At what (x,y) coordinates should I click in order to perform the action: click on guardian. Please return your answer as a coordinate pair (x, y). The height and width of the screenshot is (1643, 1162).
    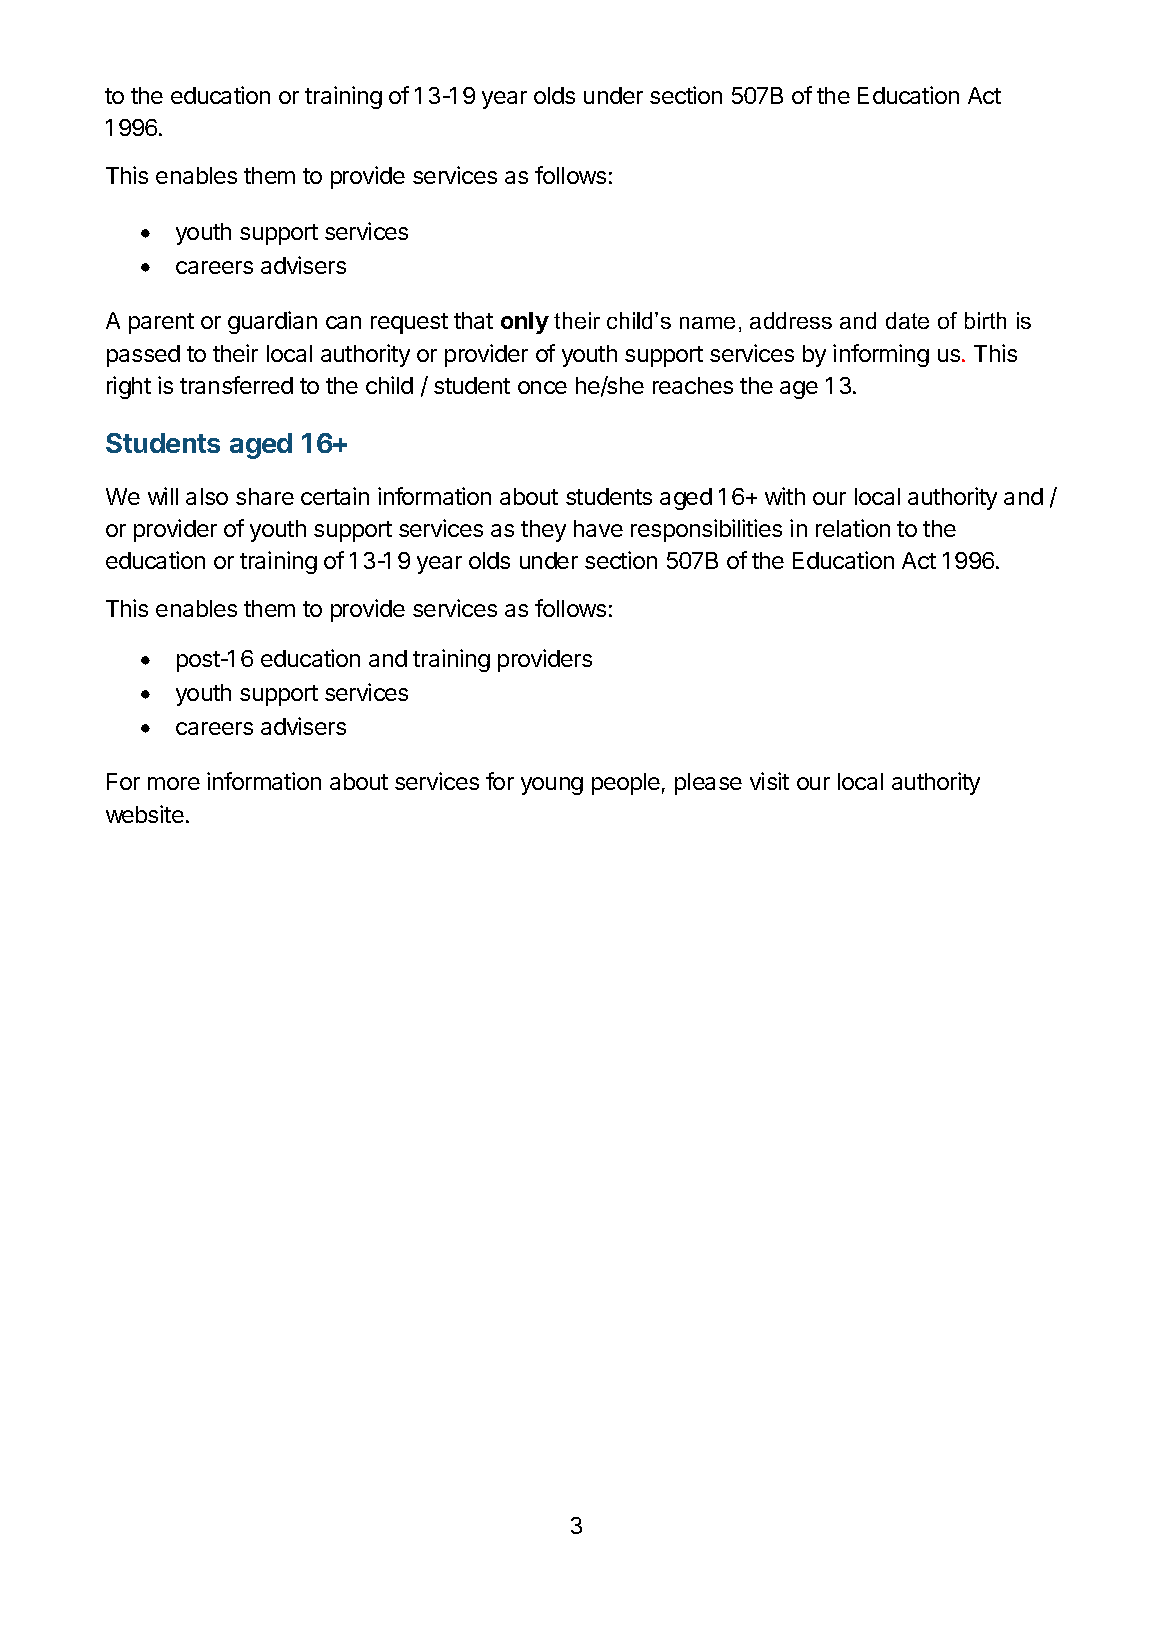
    Looking at the image, I should click on (272, 322).
